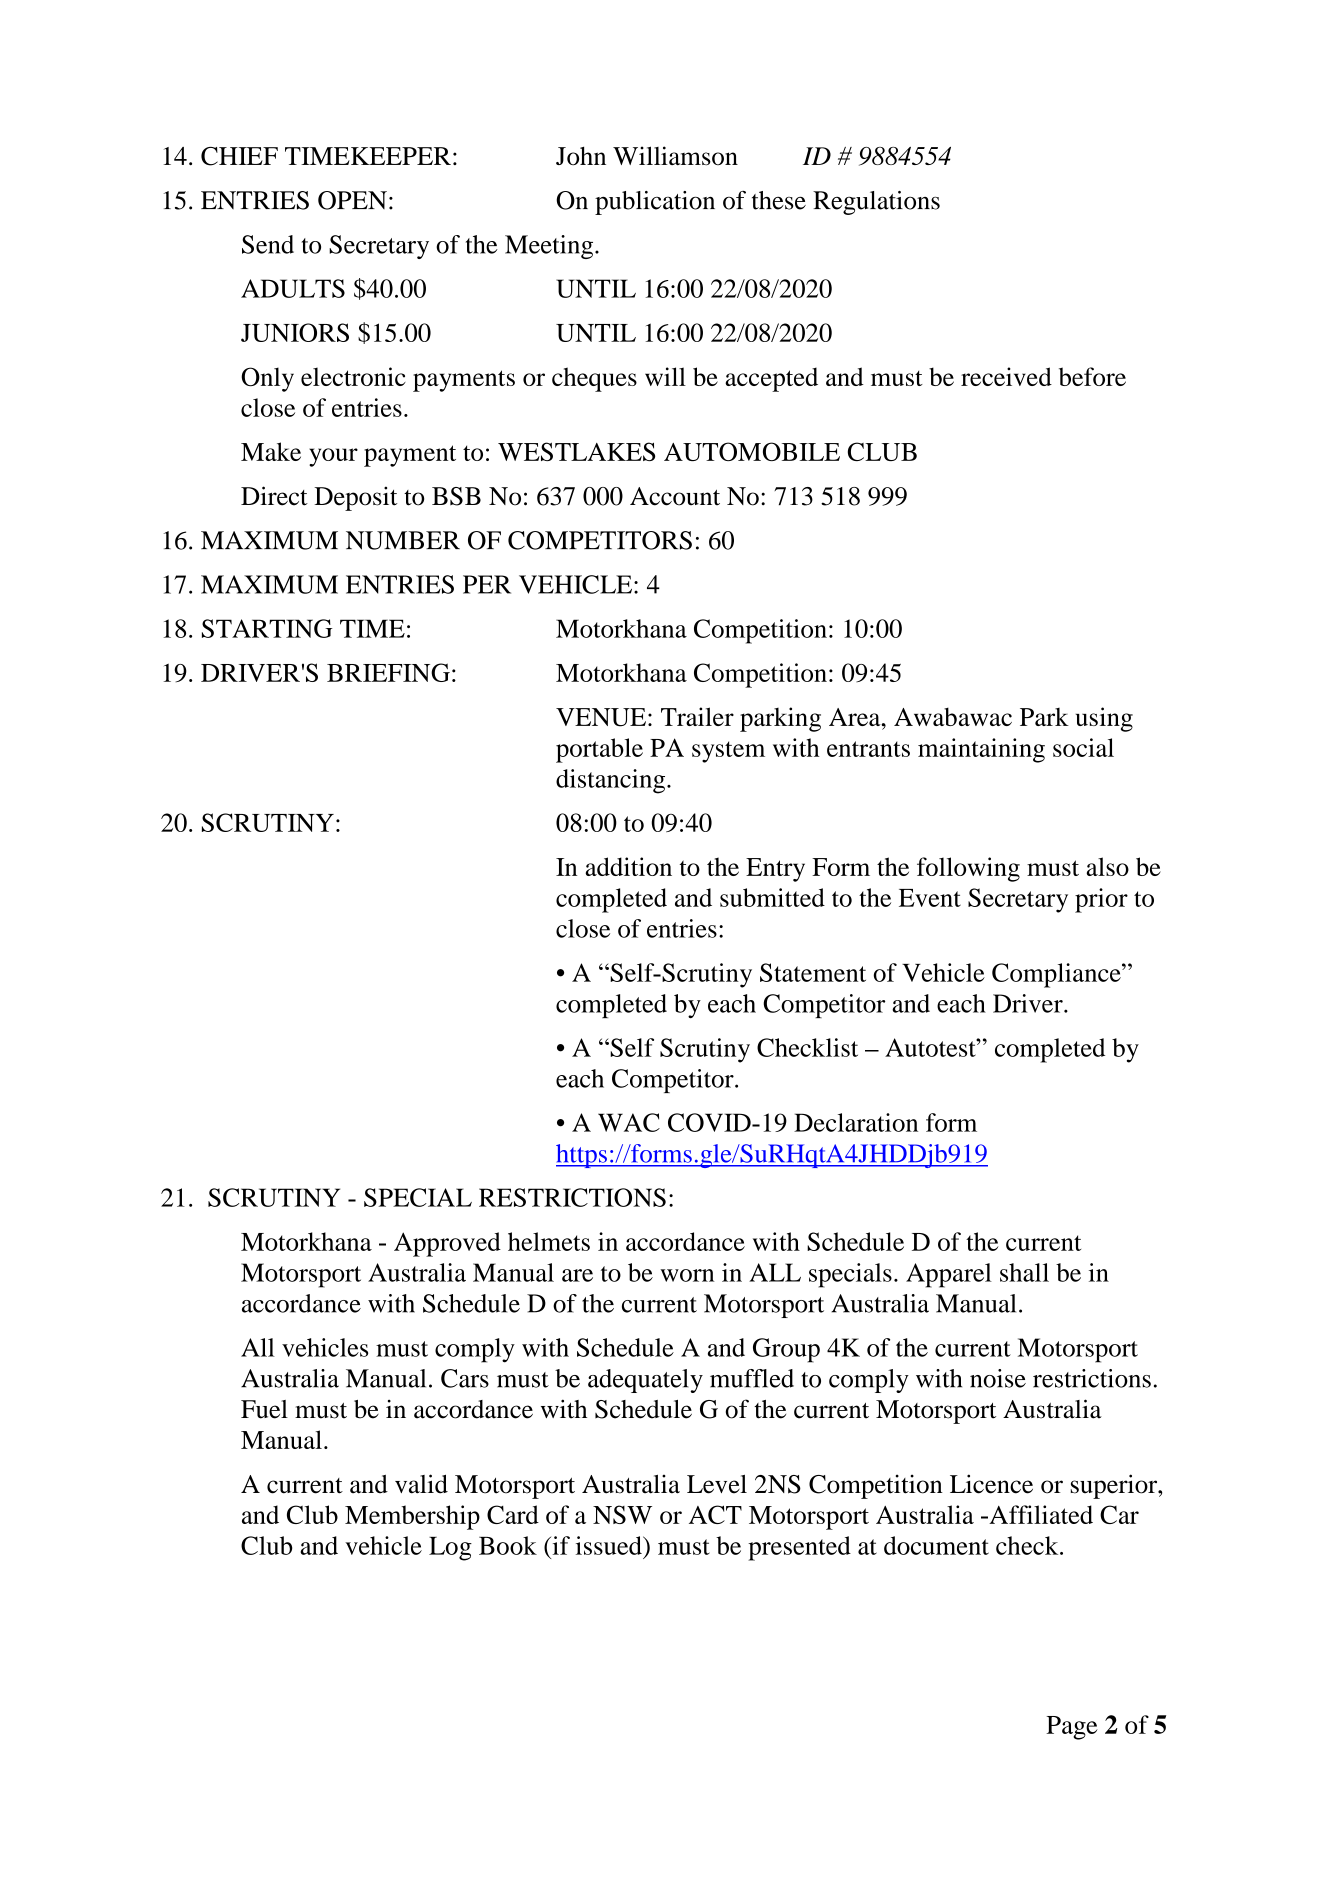 Image resolution: width=1328 pixels, height=1878 pixels. I want to click on Log, so click(450, 1549).
